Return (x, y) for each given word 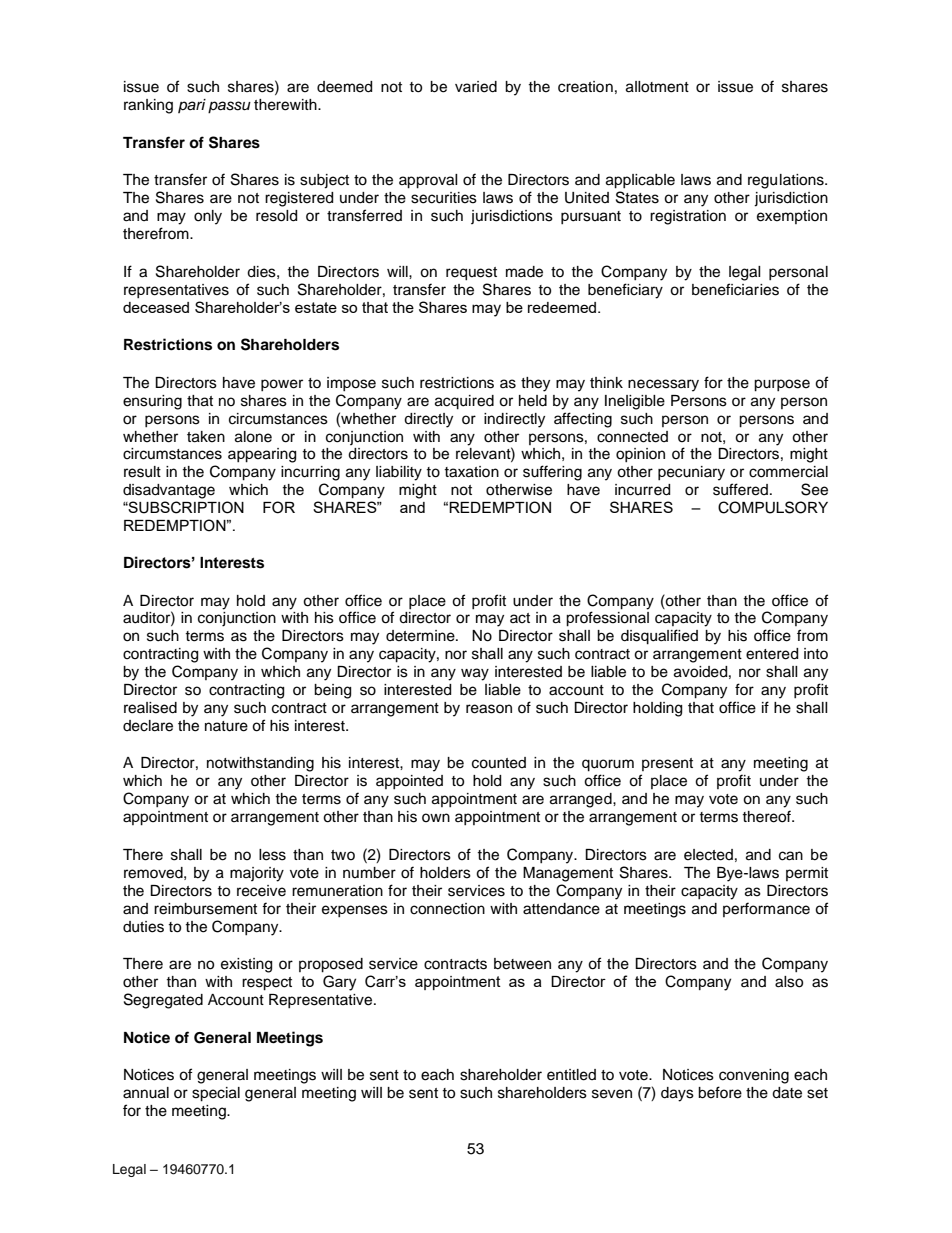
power (282, 385)
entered (772, 654)
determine (421, 636)
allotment (657, 87)
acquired (464, 402)
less (272, 855)
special (216, 1094)
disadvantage (169, 491)
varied (476, 87)
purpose (782, 385)
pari (192, 106)
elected (708, 855)
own (436, 817)
